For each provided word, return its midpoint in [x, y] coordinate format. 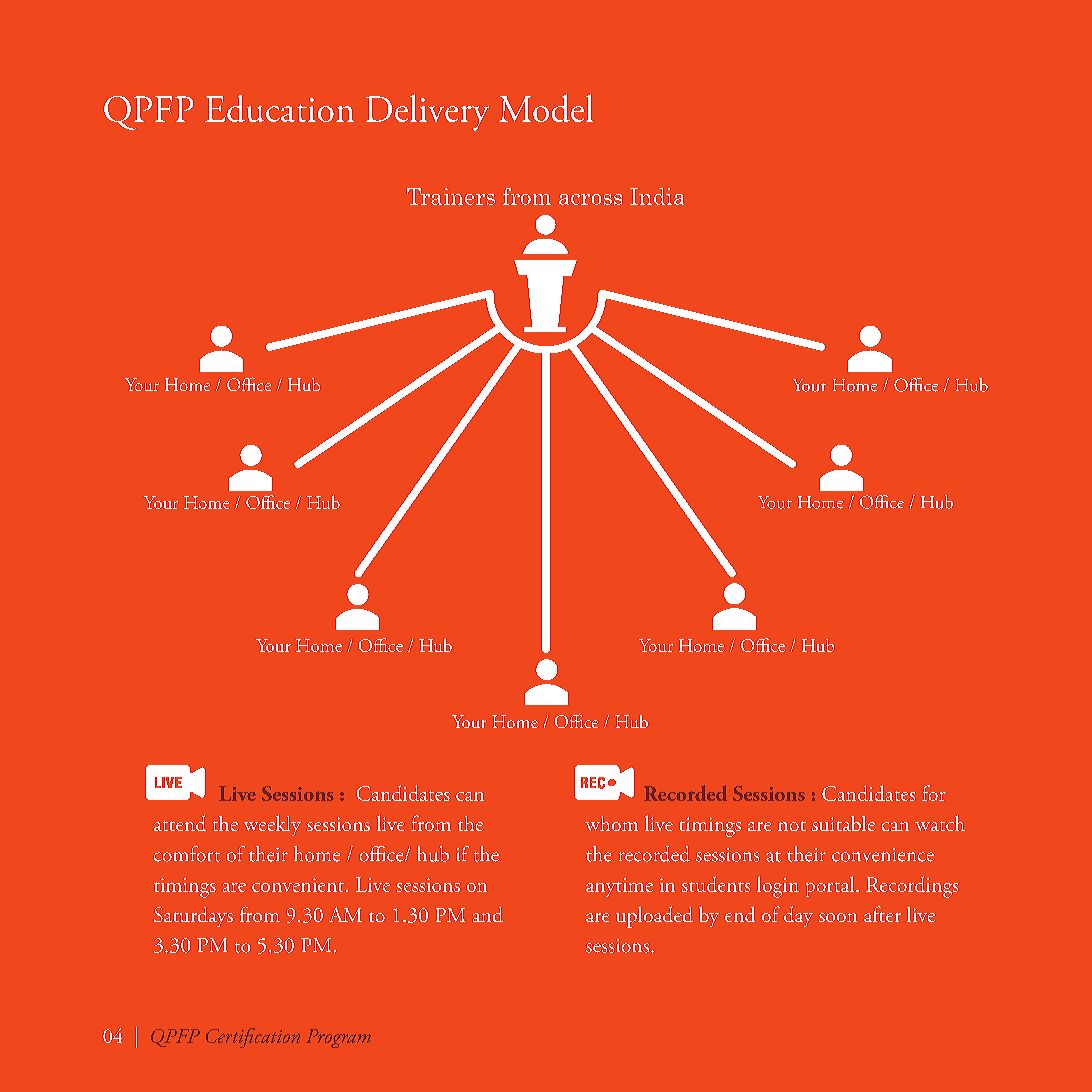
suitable [843, 823]
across [590, 199]
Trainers [451, 196]
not [792, 826]
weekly [272, 825]
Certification [253, 1038]
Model [546, 108]
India [657, 196]
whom [611, 823]
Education [279, 108]
